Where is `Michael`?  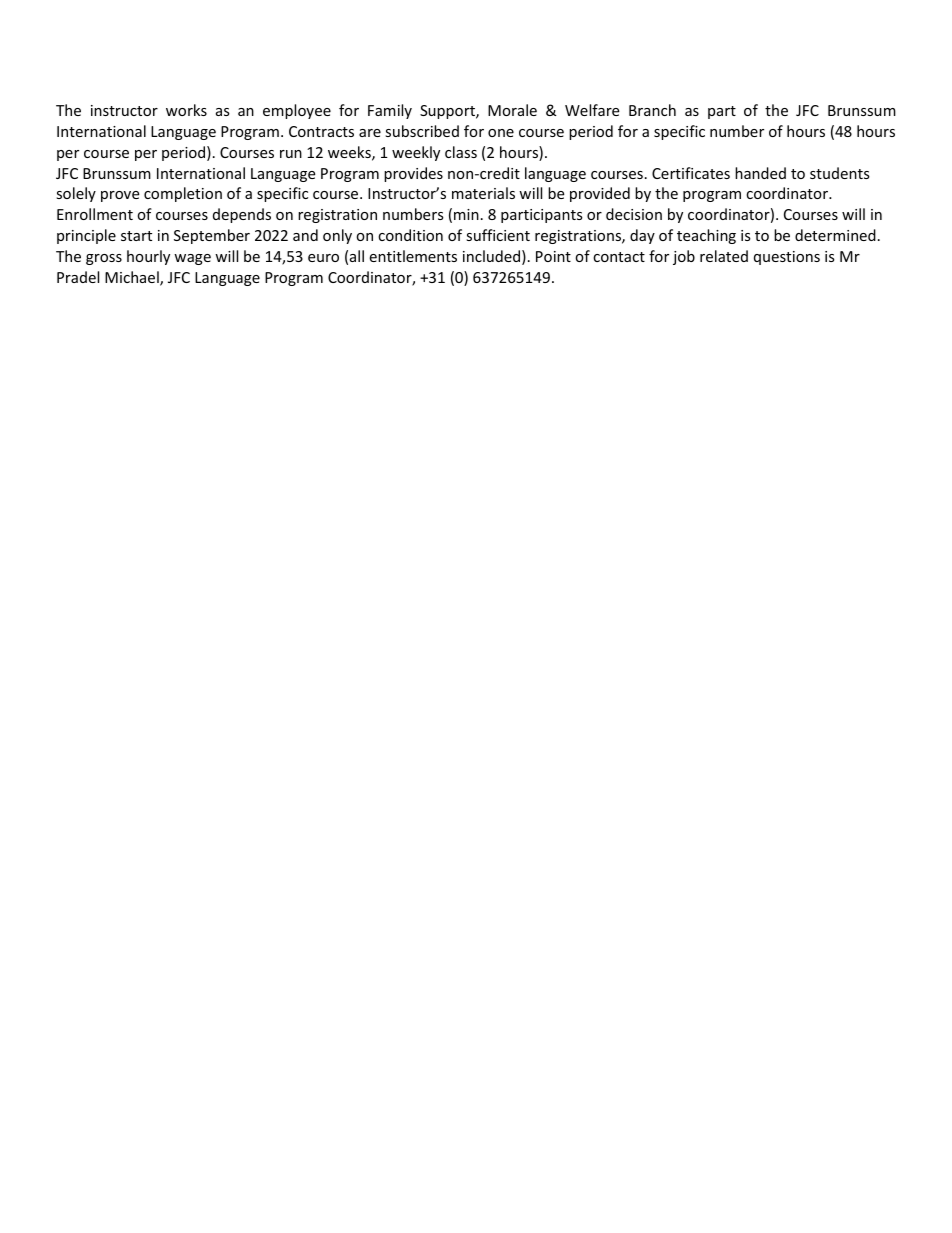 Michael is located at coordinates (133, 278).
